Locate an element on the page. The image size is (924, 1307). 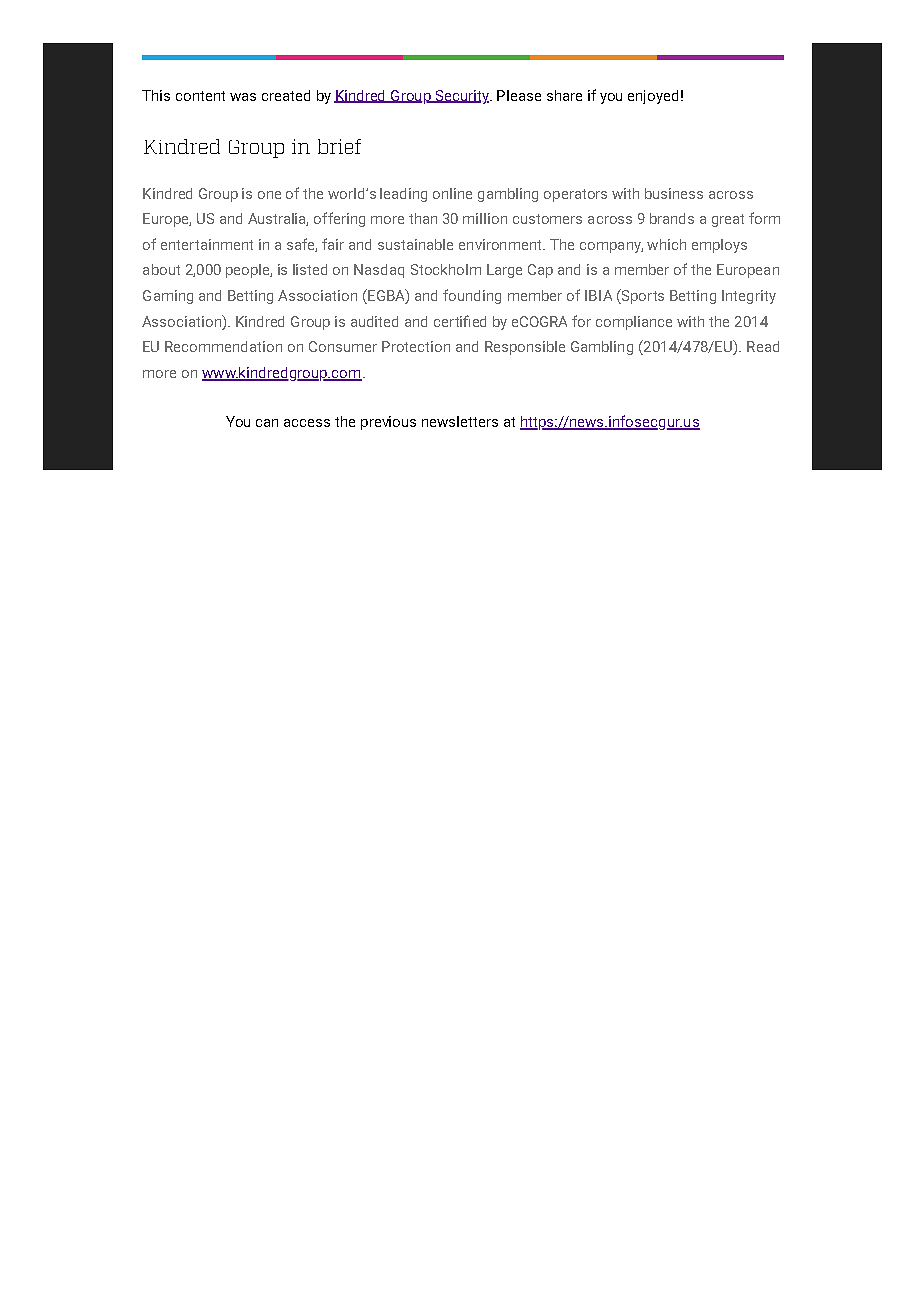
enjoyed is located at coordinates (653, 97).
